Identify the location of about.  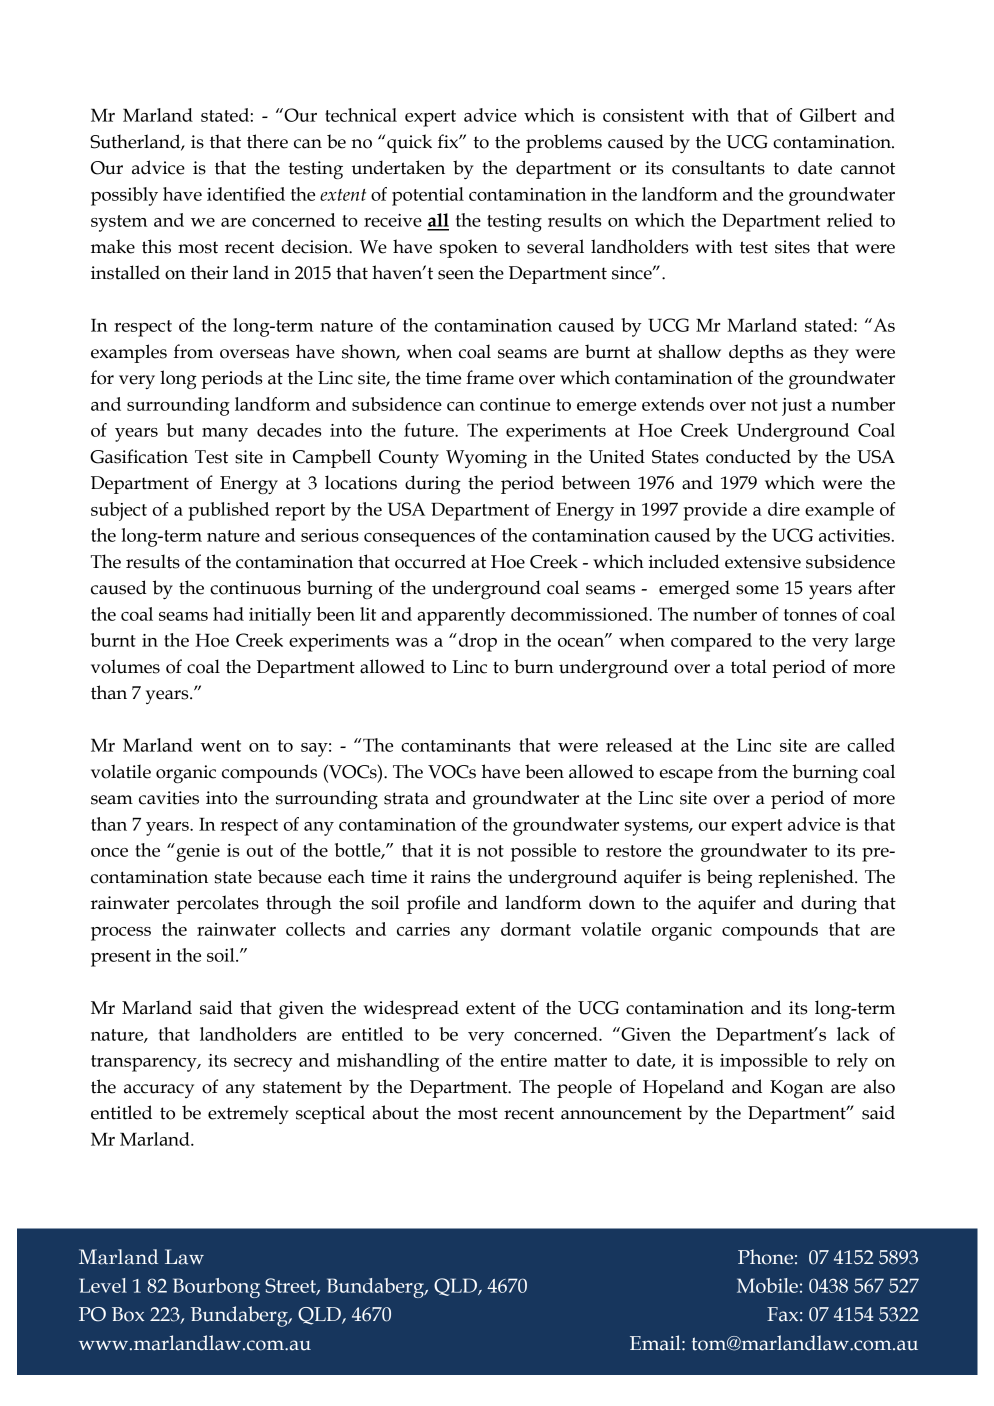
(395, 1112).
